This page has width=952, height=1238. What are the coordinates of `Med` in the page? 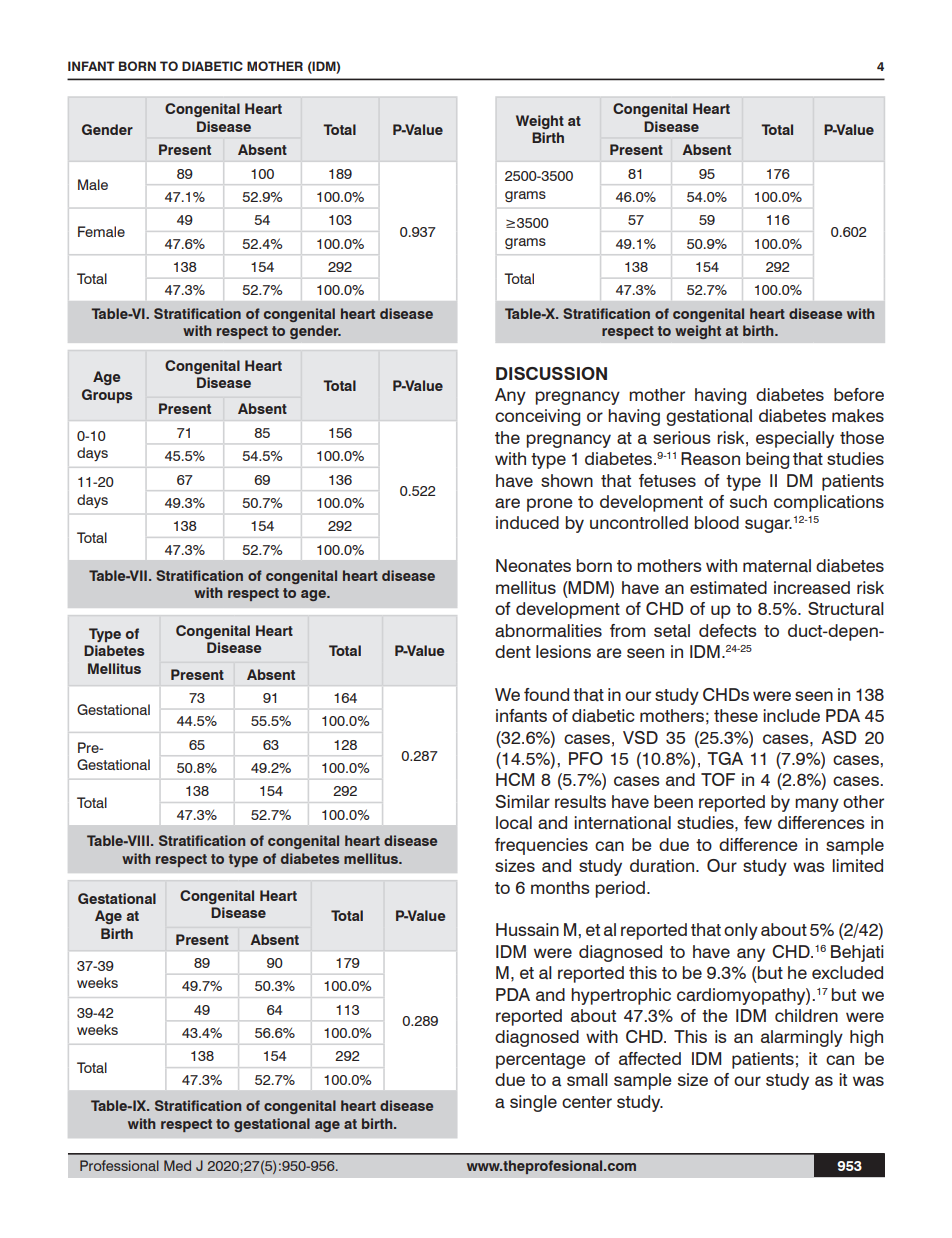 It's located at (177, 1165).
